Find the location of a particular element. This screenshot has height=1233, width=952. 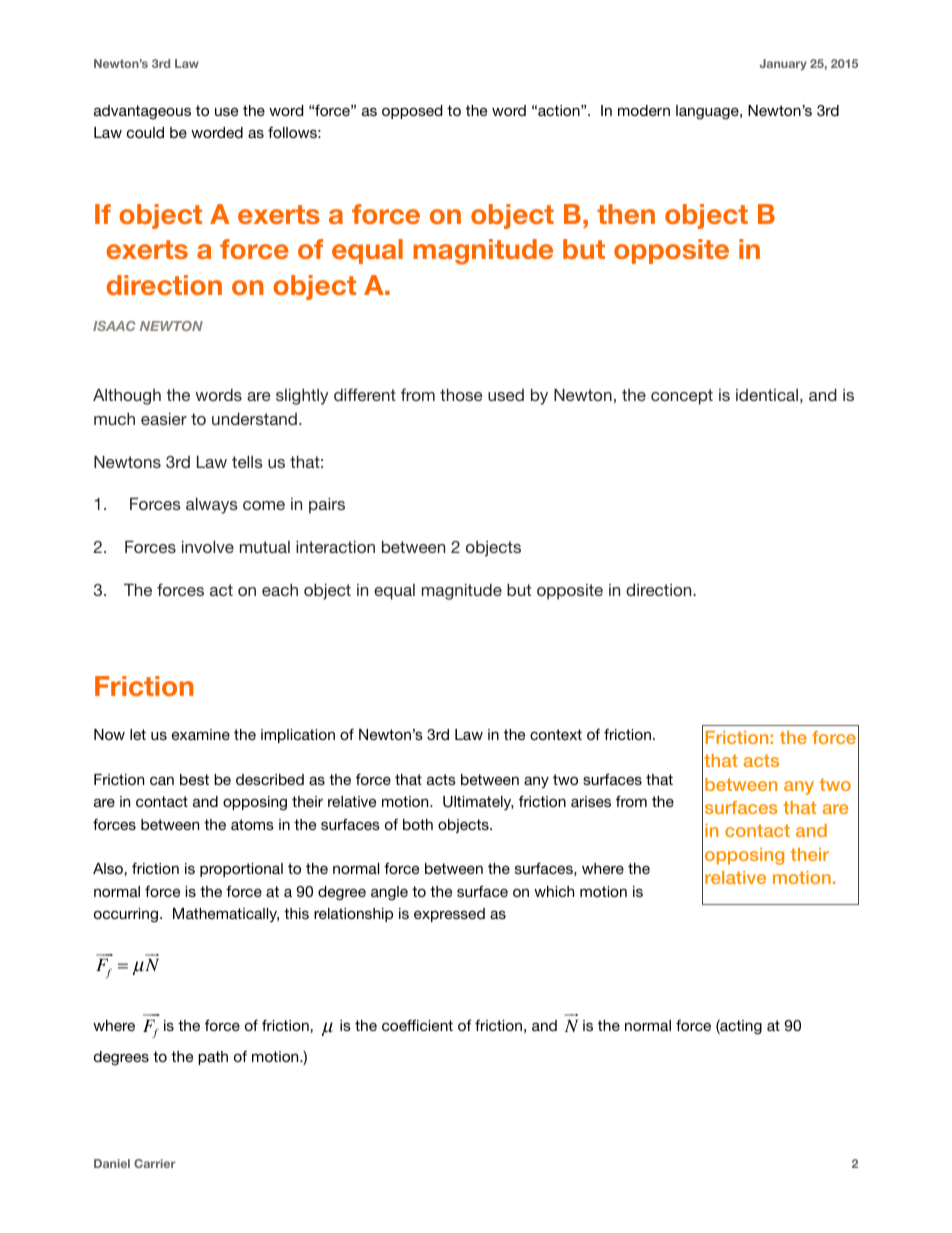

Carrier is located at coordinates (155, 1163).
